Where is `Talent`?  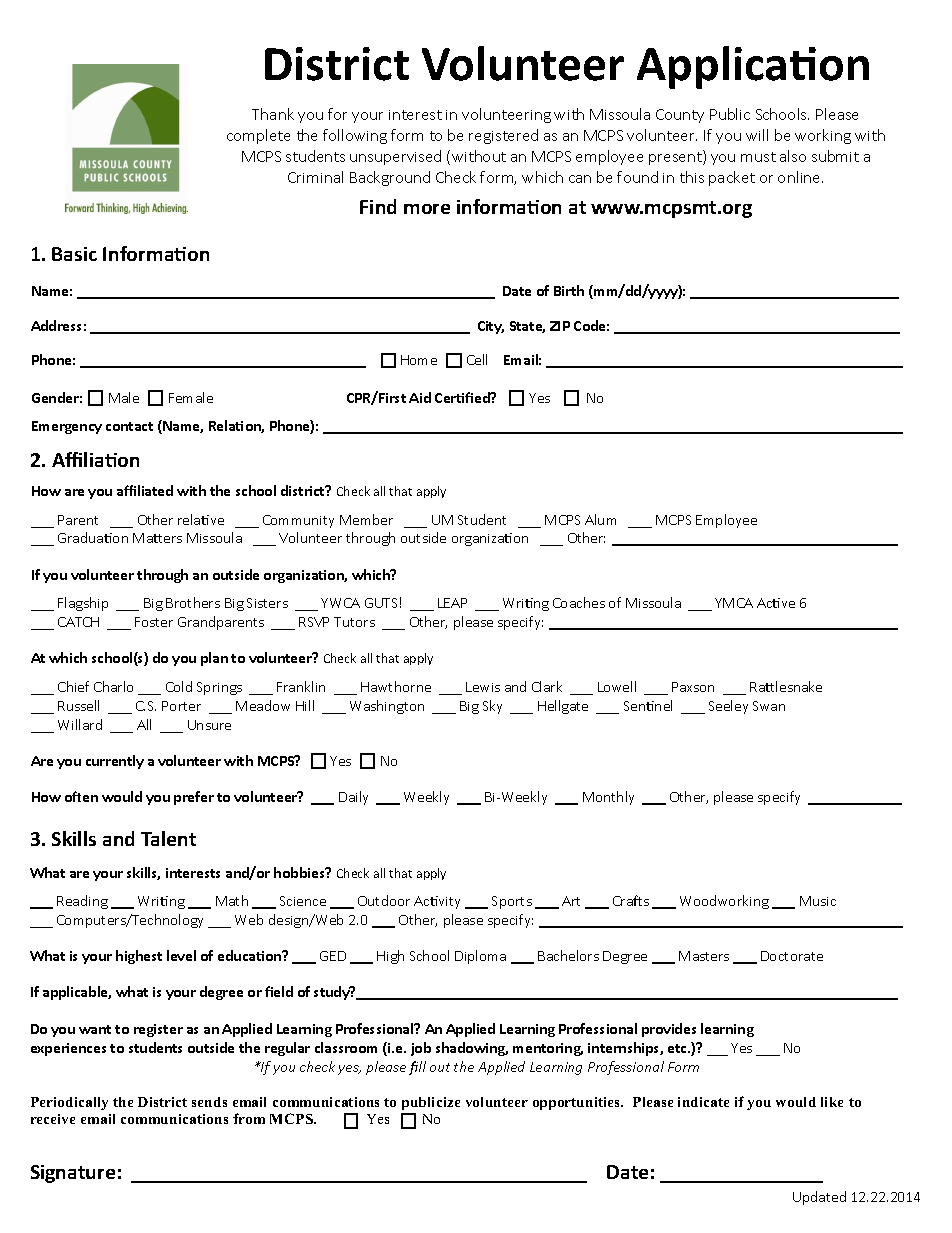 Talent is located at coordinates (168, 838).
